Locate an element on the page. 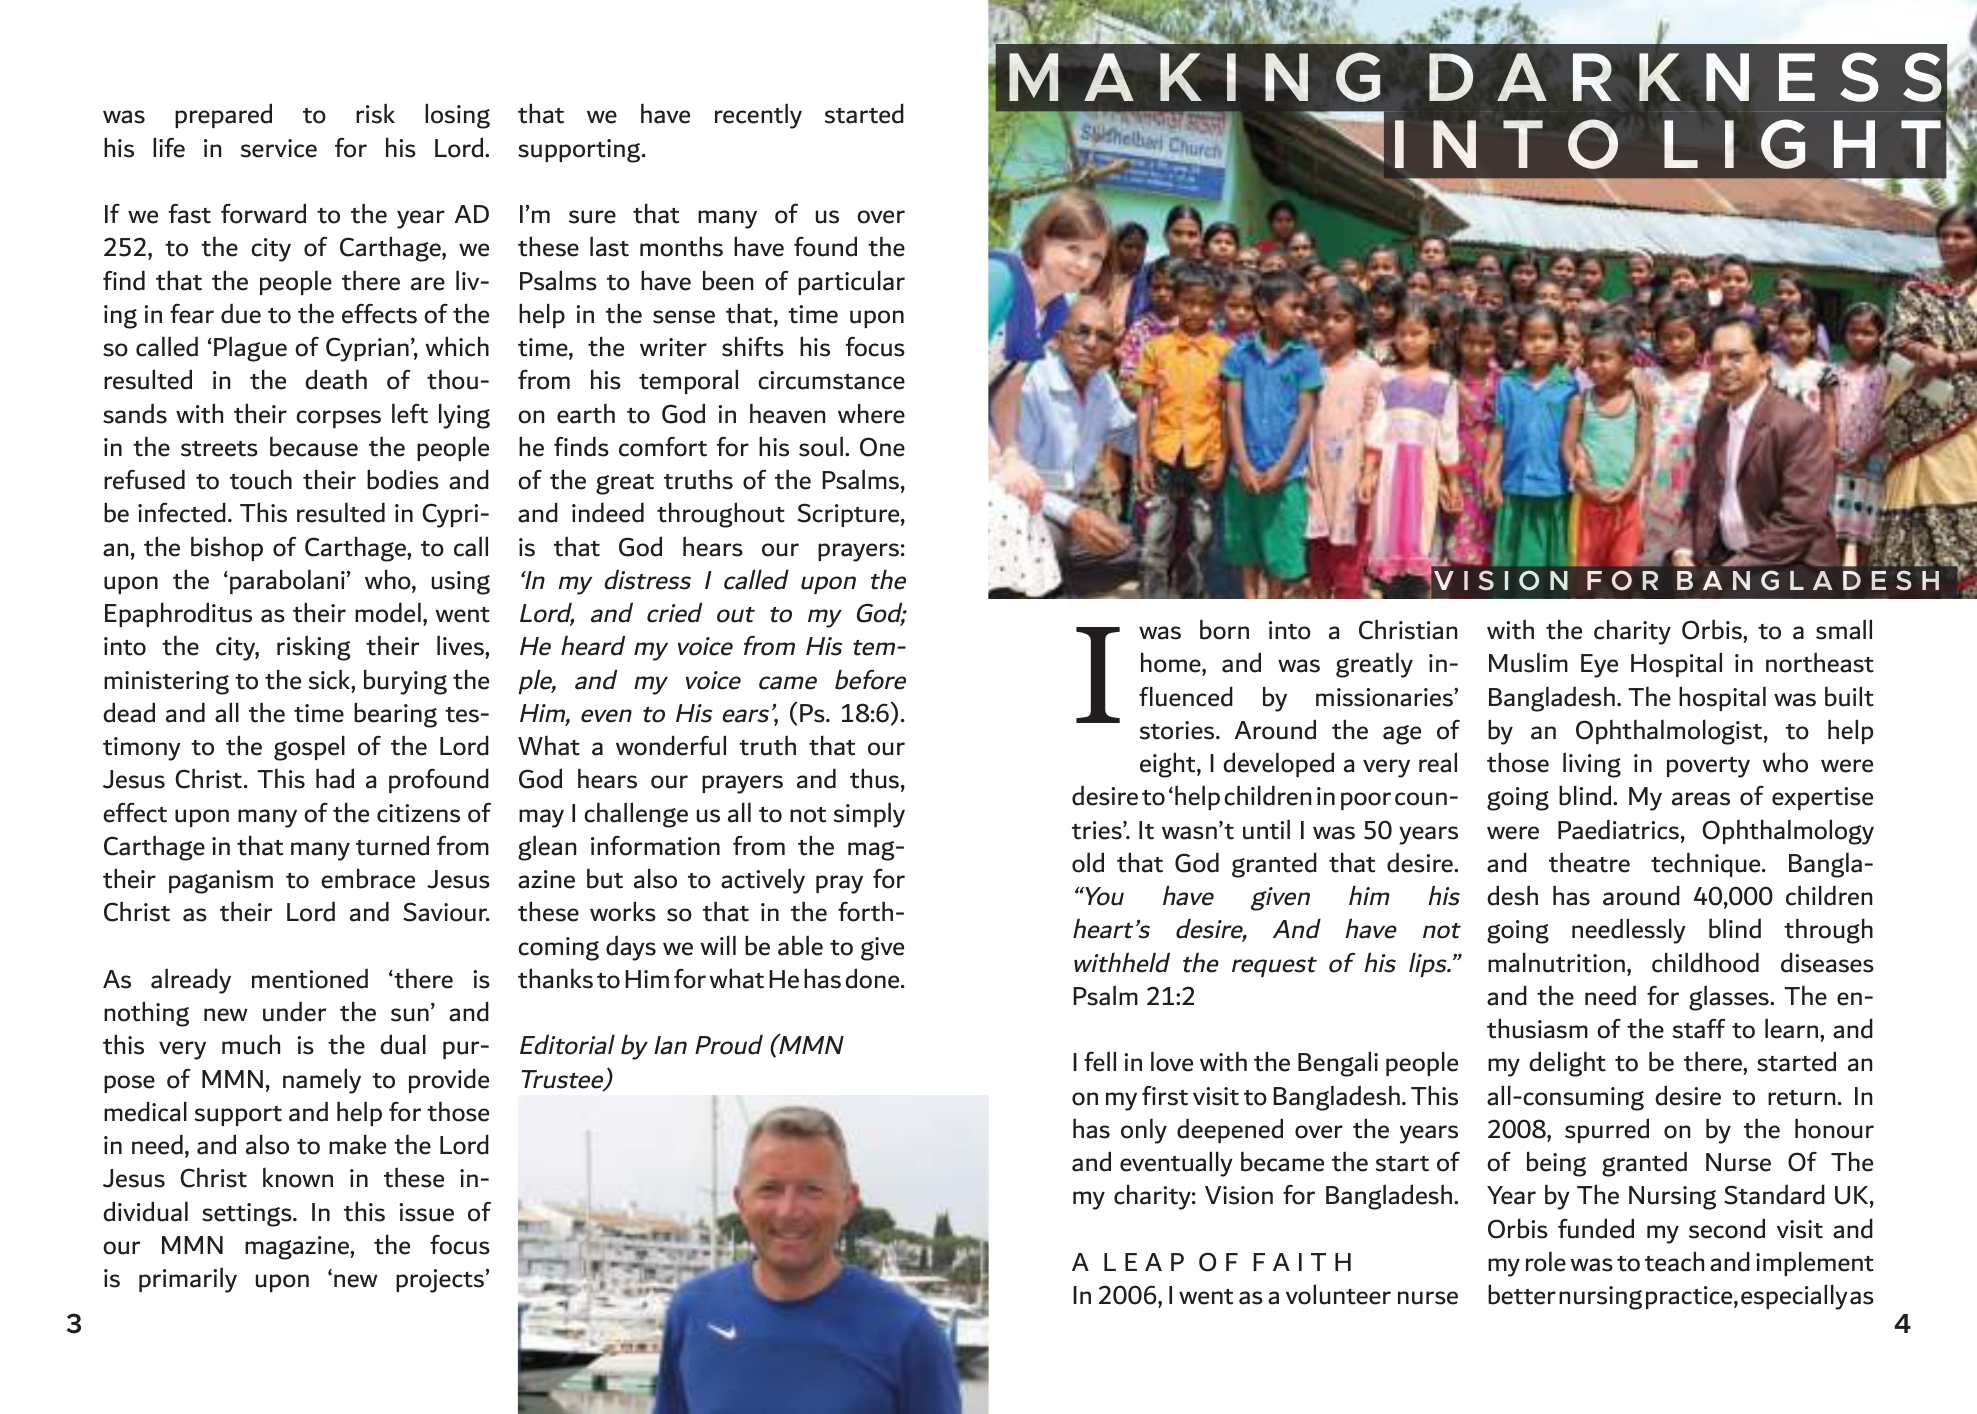 The height and width of the page is (1414, 1977). primarily is located at coordinates (188, 1280).
